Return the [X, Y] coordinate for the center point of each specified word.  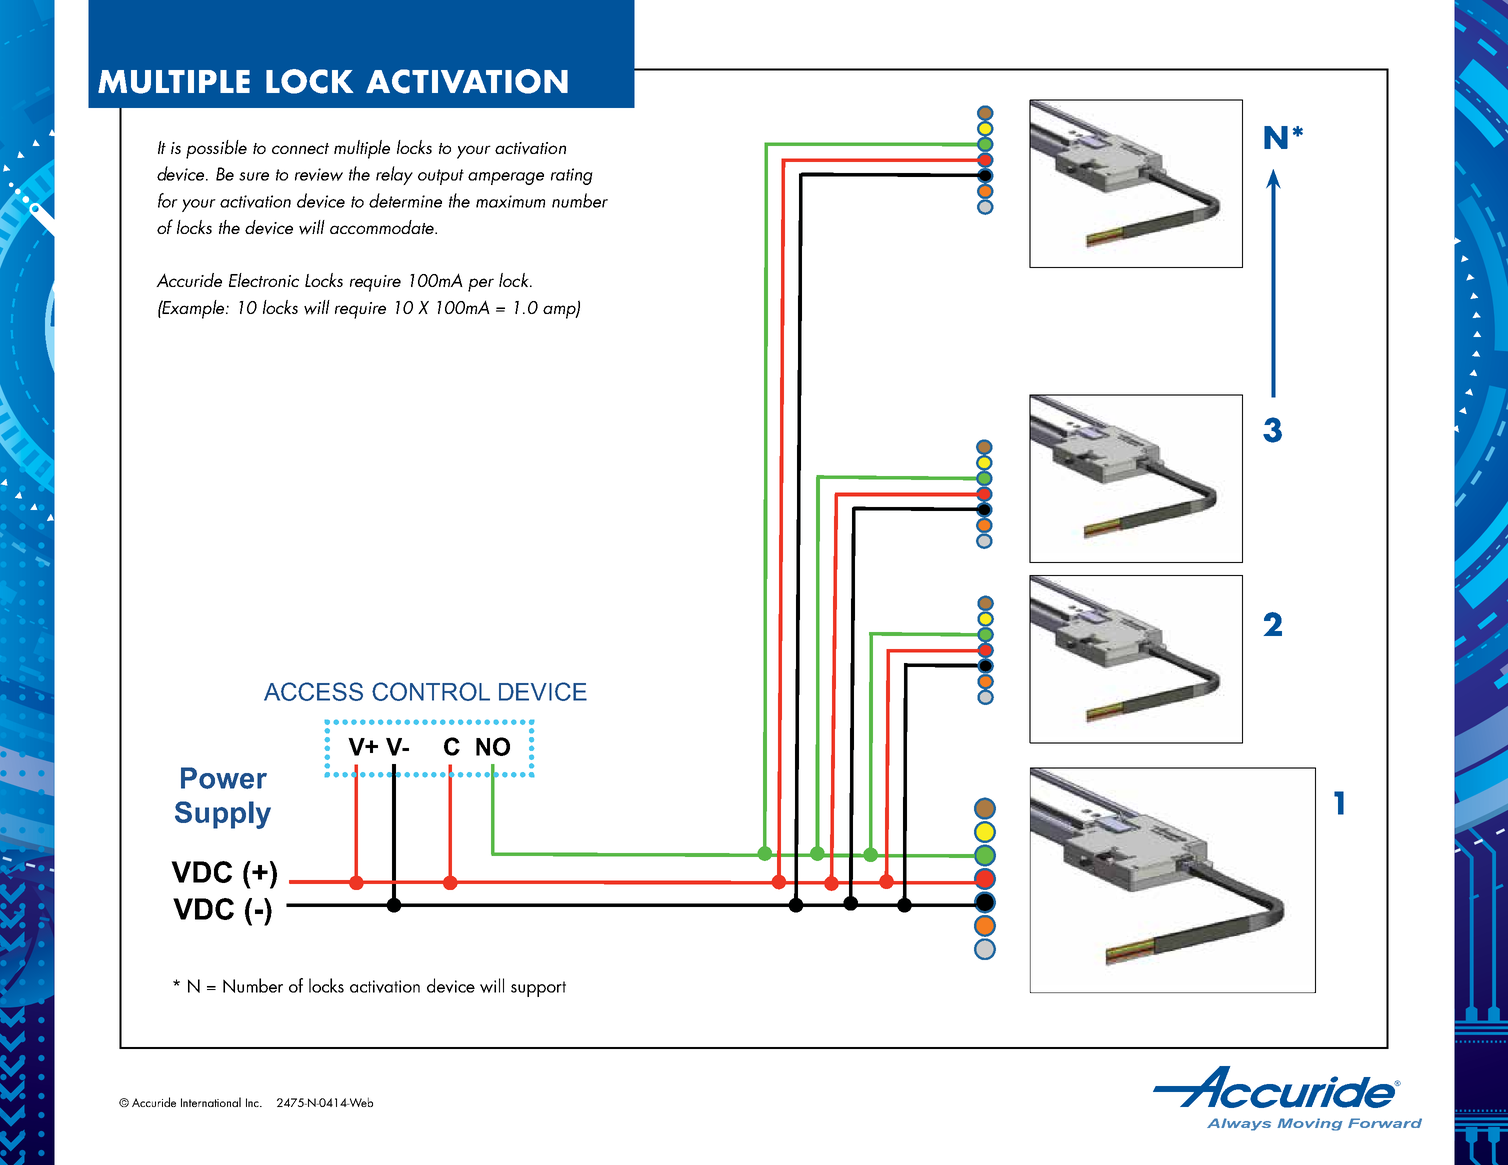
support [538, 989]
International [211, 1102]
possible [216, 149]
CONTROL [431, 691]
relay [394, 175]
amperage [506, 178]
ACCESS [313, 691]
